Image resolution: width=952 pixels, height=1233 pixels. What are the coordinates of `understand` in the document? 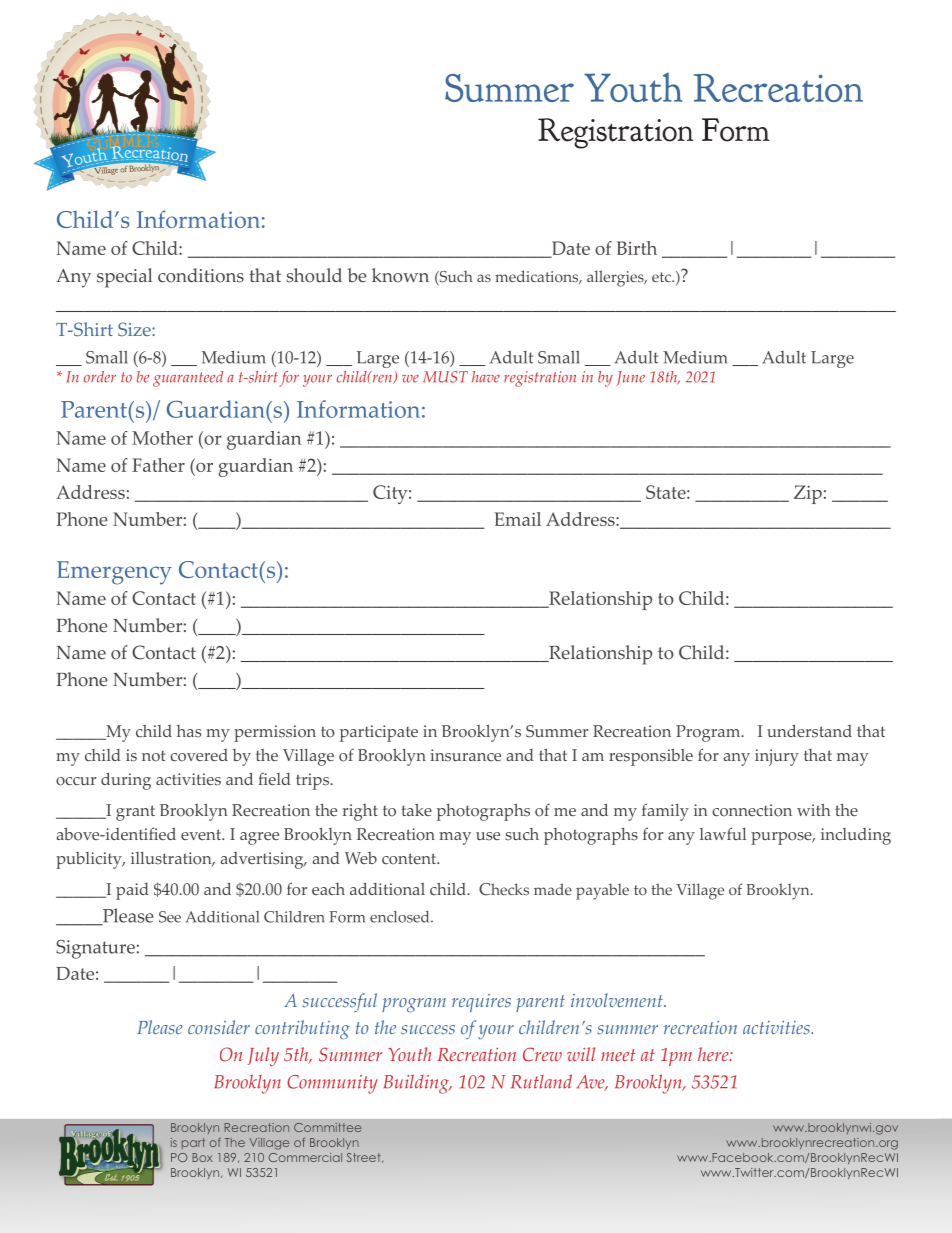 It's located at (809, 731).
